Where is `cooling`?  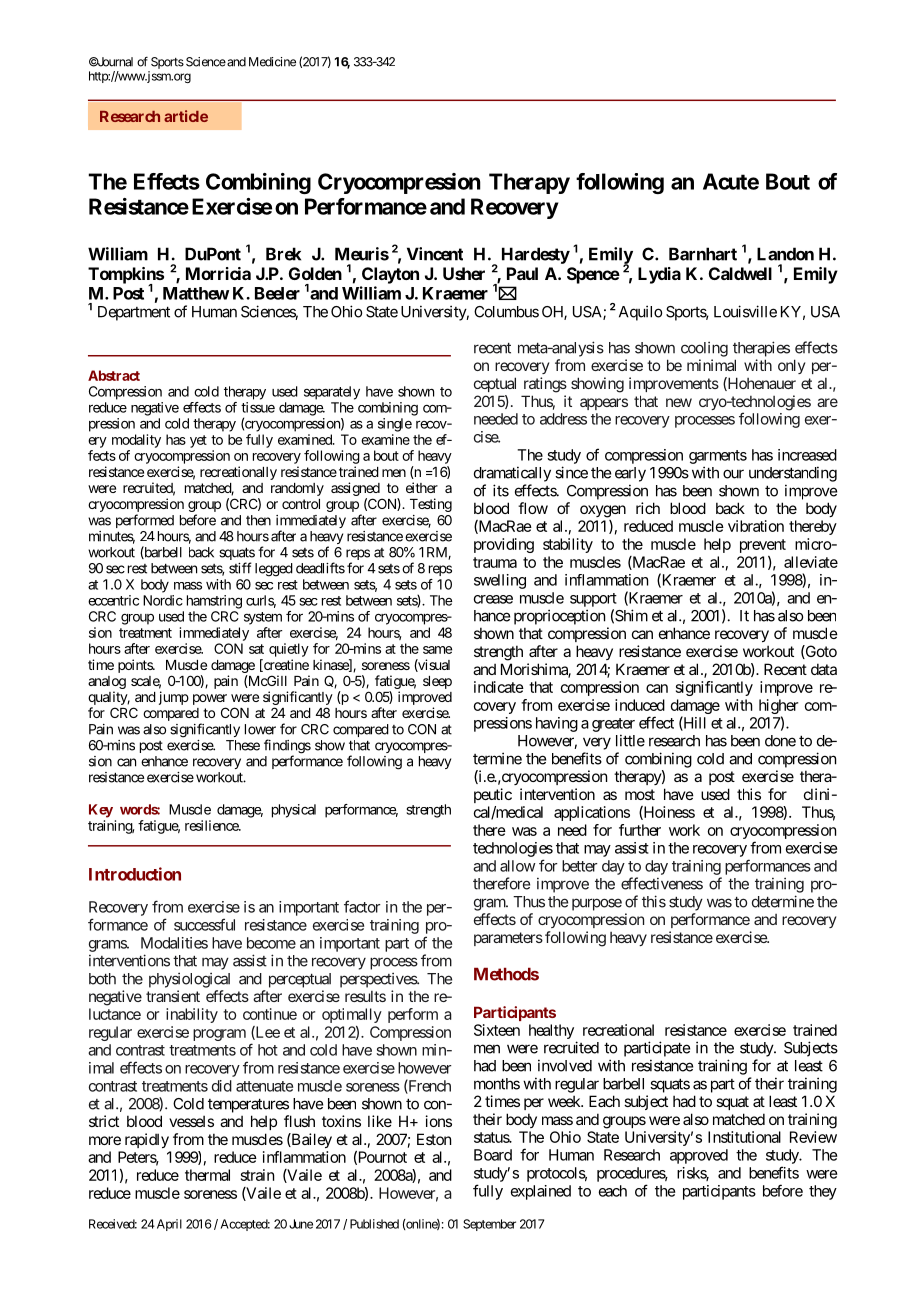
cooling is located at coordinates (704, 349).
